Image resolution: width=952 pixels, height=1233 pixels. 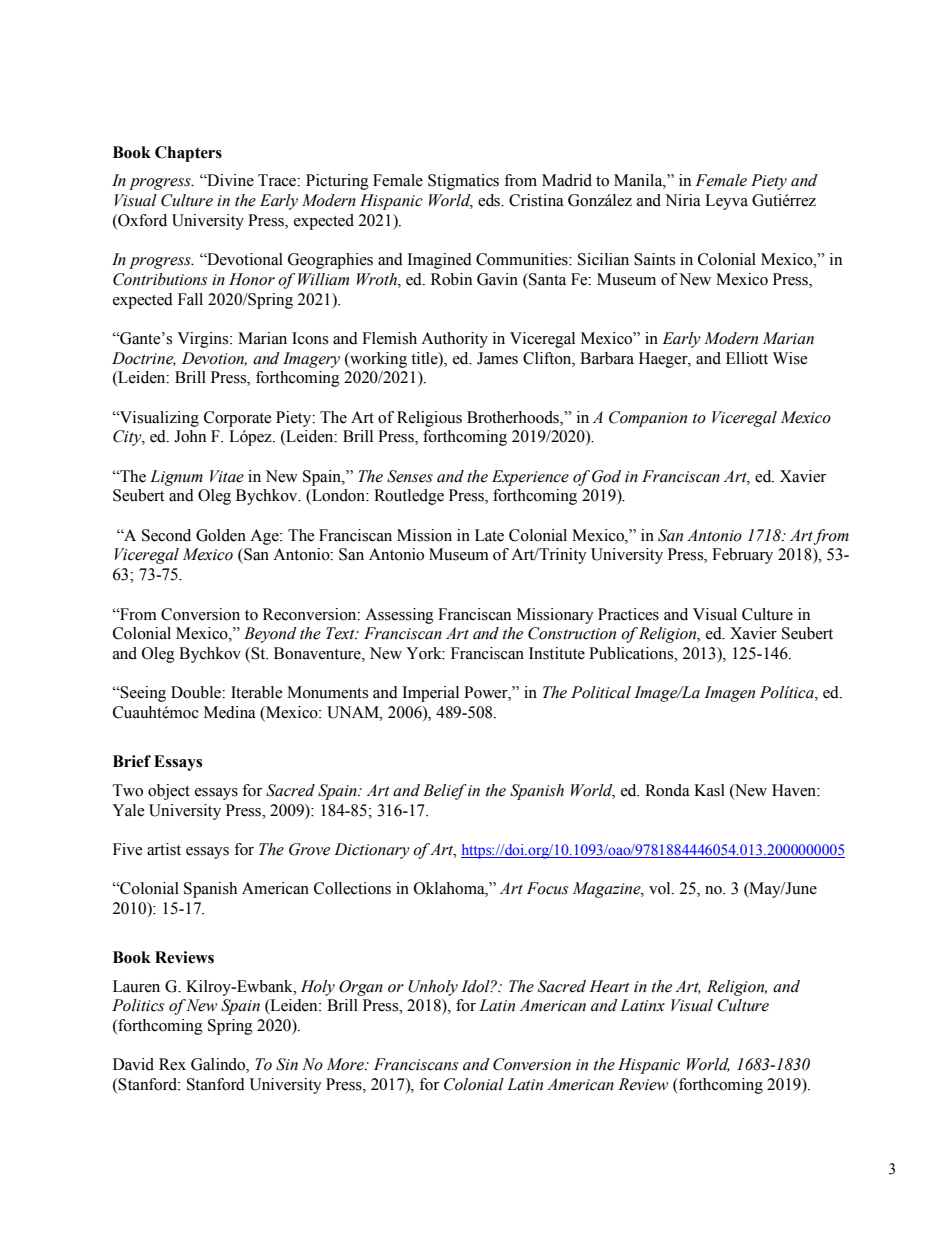 I want to click on eds, so click(x=490, y=200).
